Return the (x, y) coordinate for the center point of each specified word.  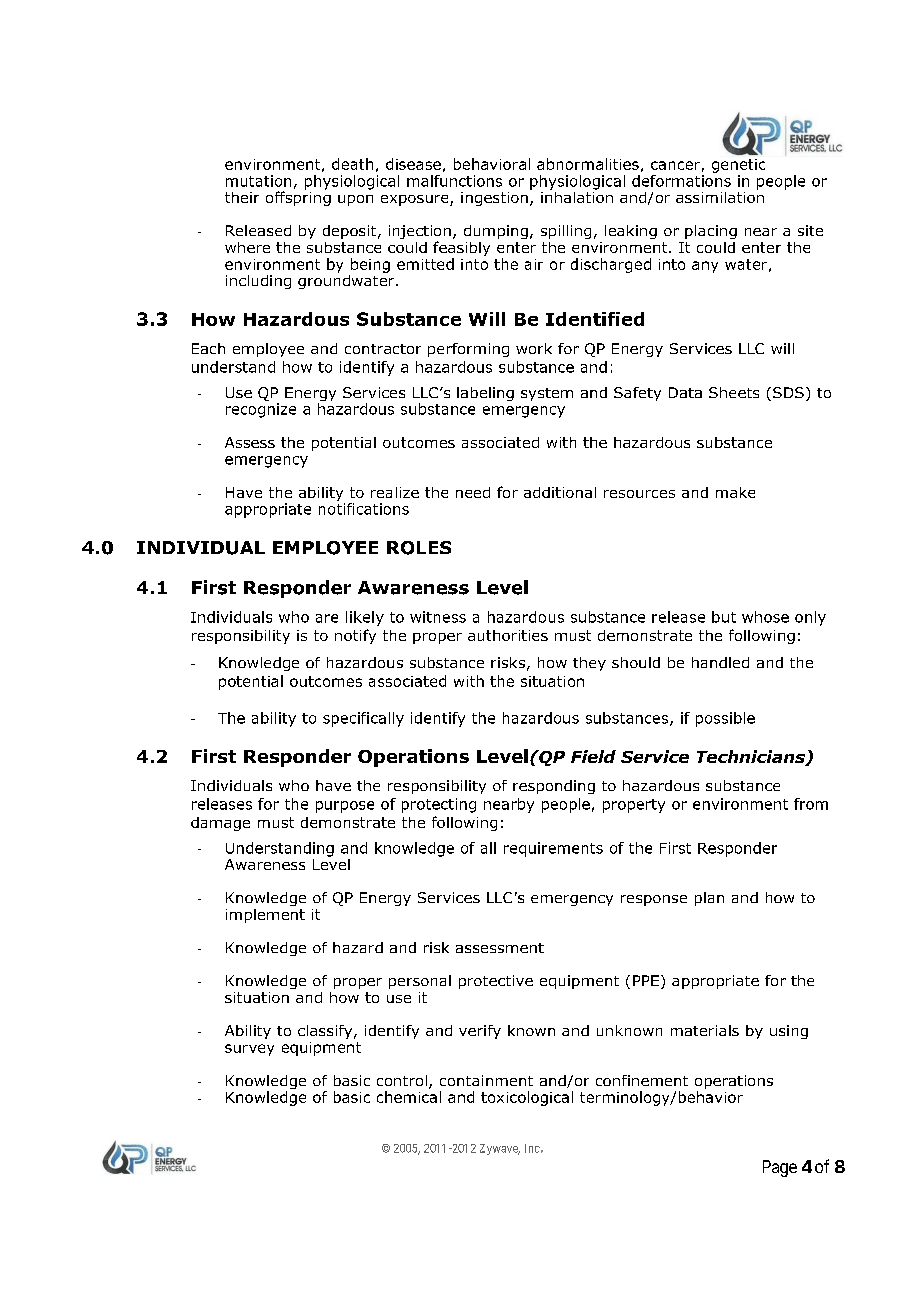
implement (265, 916)
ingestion (494, 199)
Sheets (734, 392)
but (724, 617)
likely (365, 618)
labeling (485, 394)
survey (249, 1050)
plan (709, 899)
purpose (345, 807)
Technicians (752, 758)
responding (554, 787)
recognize (261, 410)
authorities (508, 635)
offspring (298, 197)
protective (496, 982)
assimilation (720, 196)
